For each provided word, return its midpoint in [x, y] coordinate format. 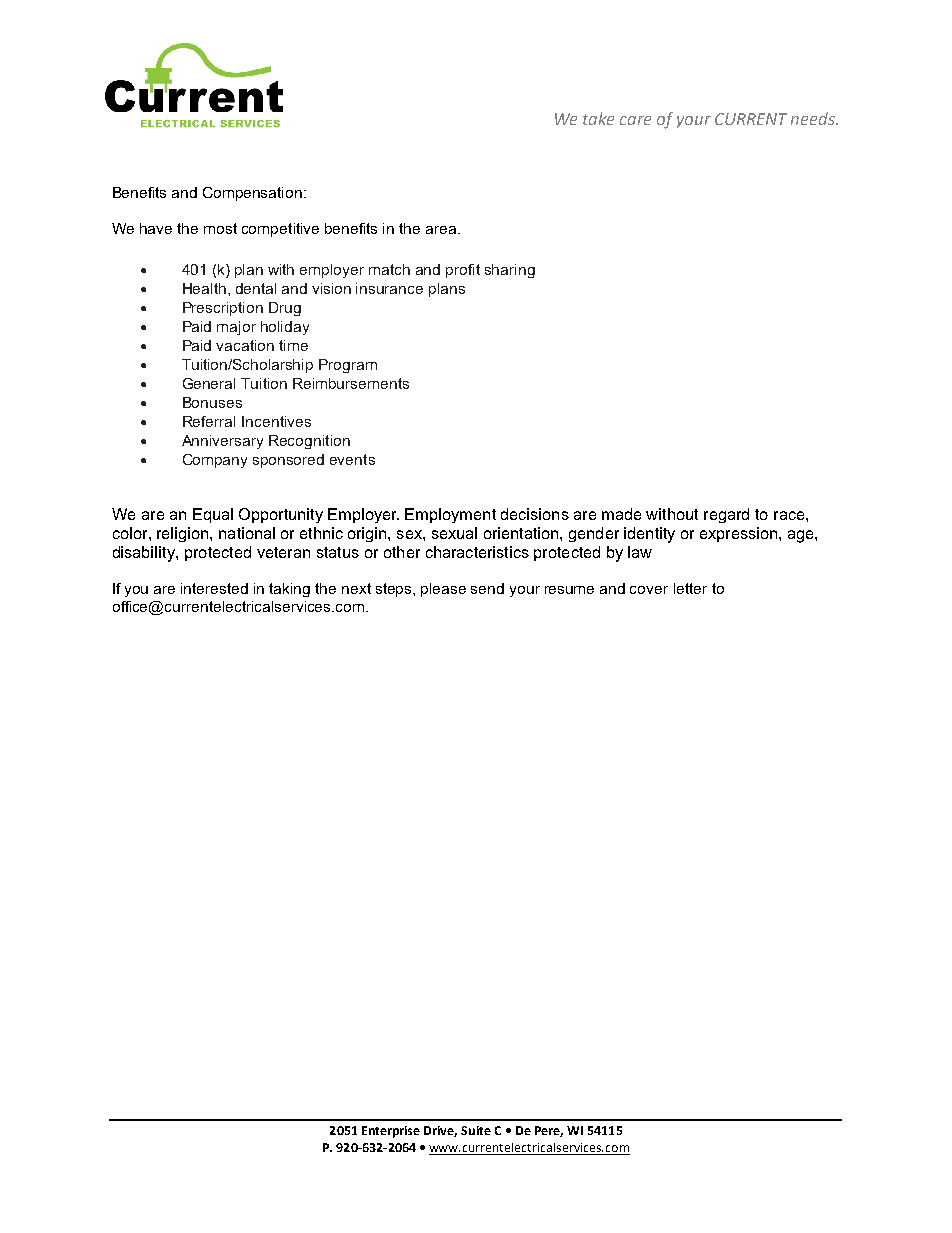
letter [690, 588]
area [442, 230]
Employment [450, 515]
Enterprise [391, 1132]
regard [726, 515]
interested [214, 588]
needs [814, 118]
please [443, 590]
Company [215, 461]
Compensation [254, 194]
